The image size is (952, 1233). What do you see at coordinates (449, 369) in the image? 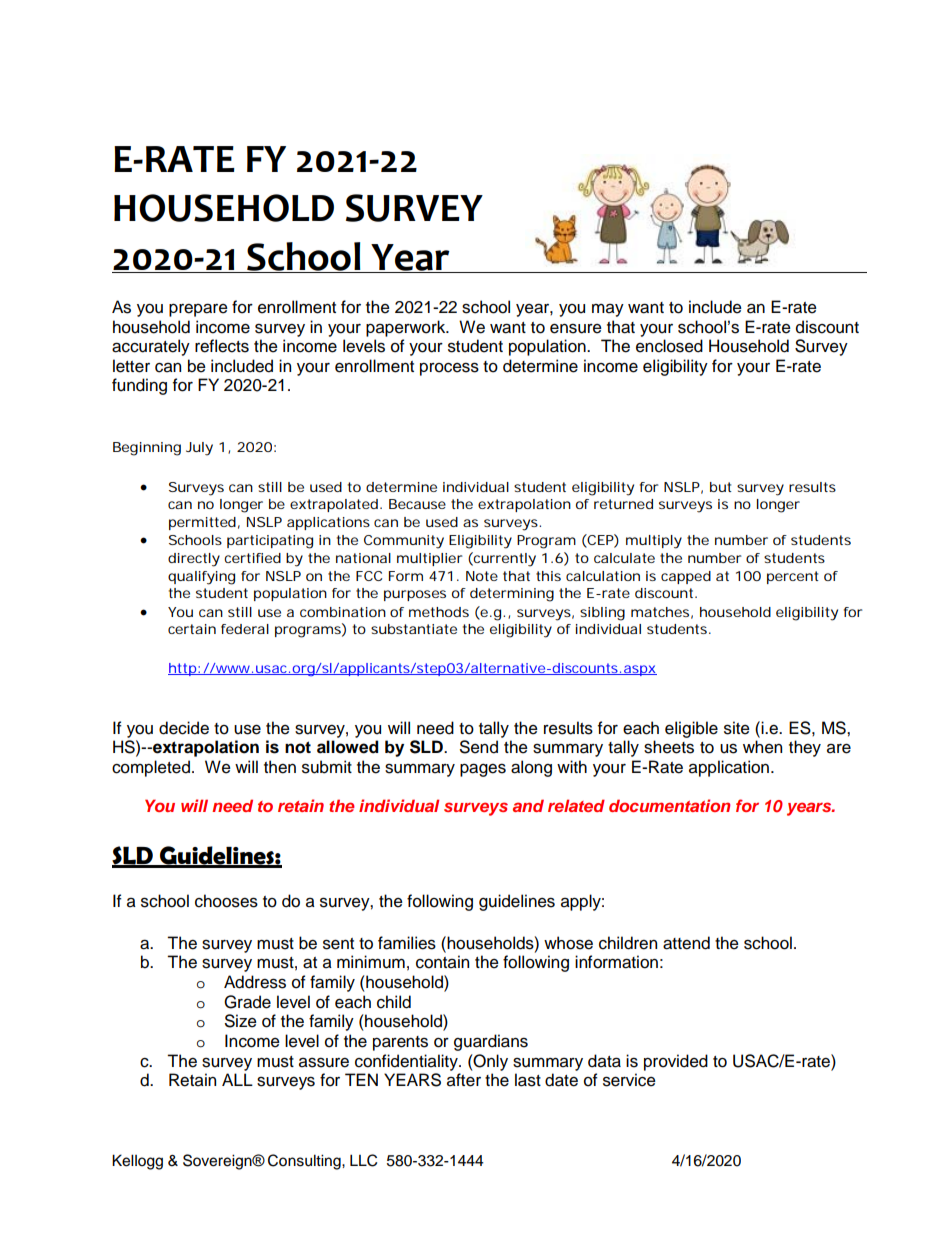
I see `process` at bounding box center [449, 369].
